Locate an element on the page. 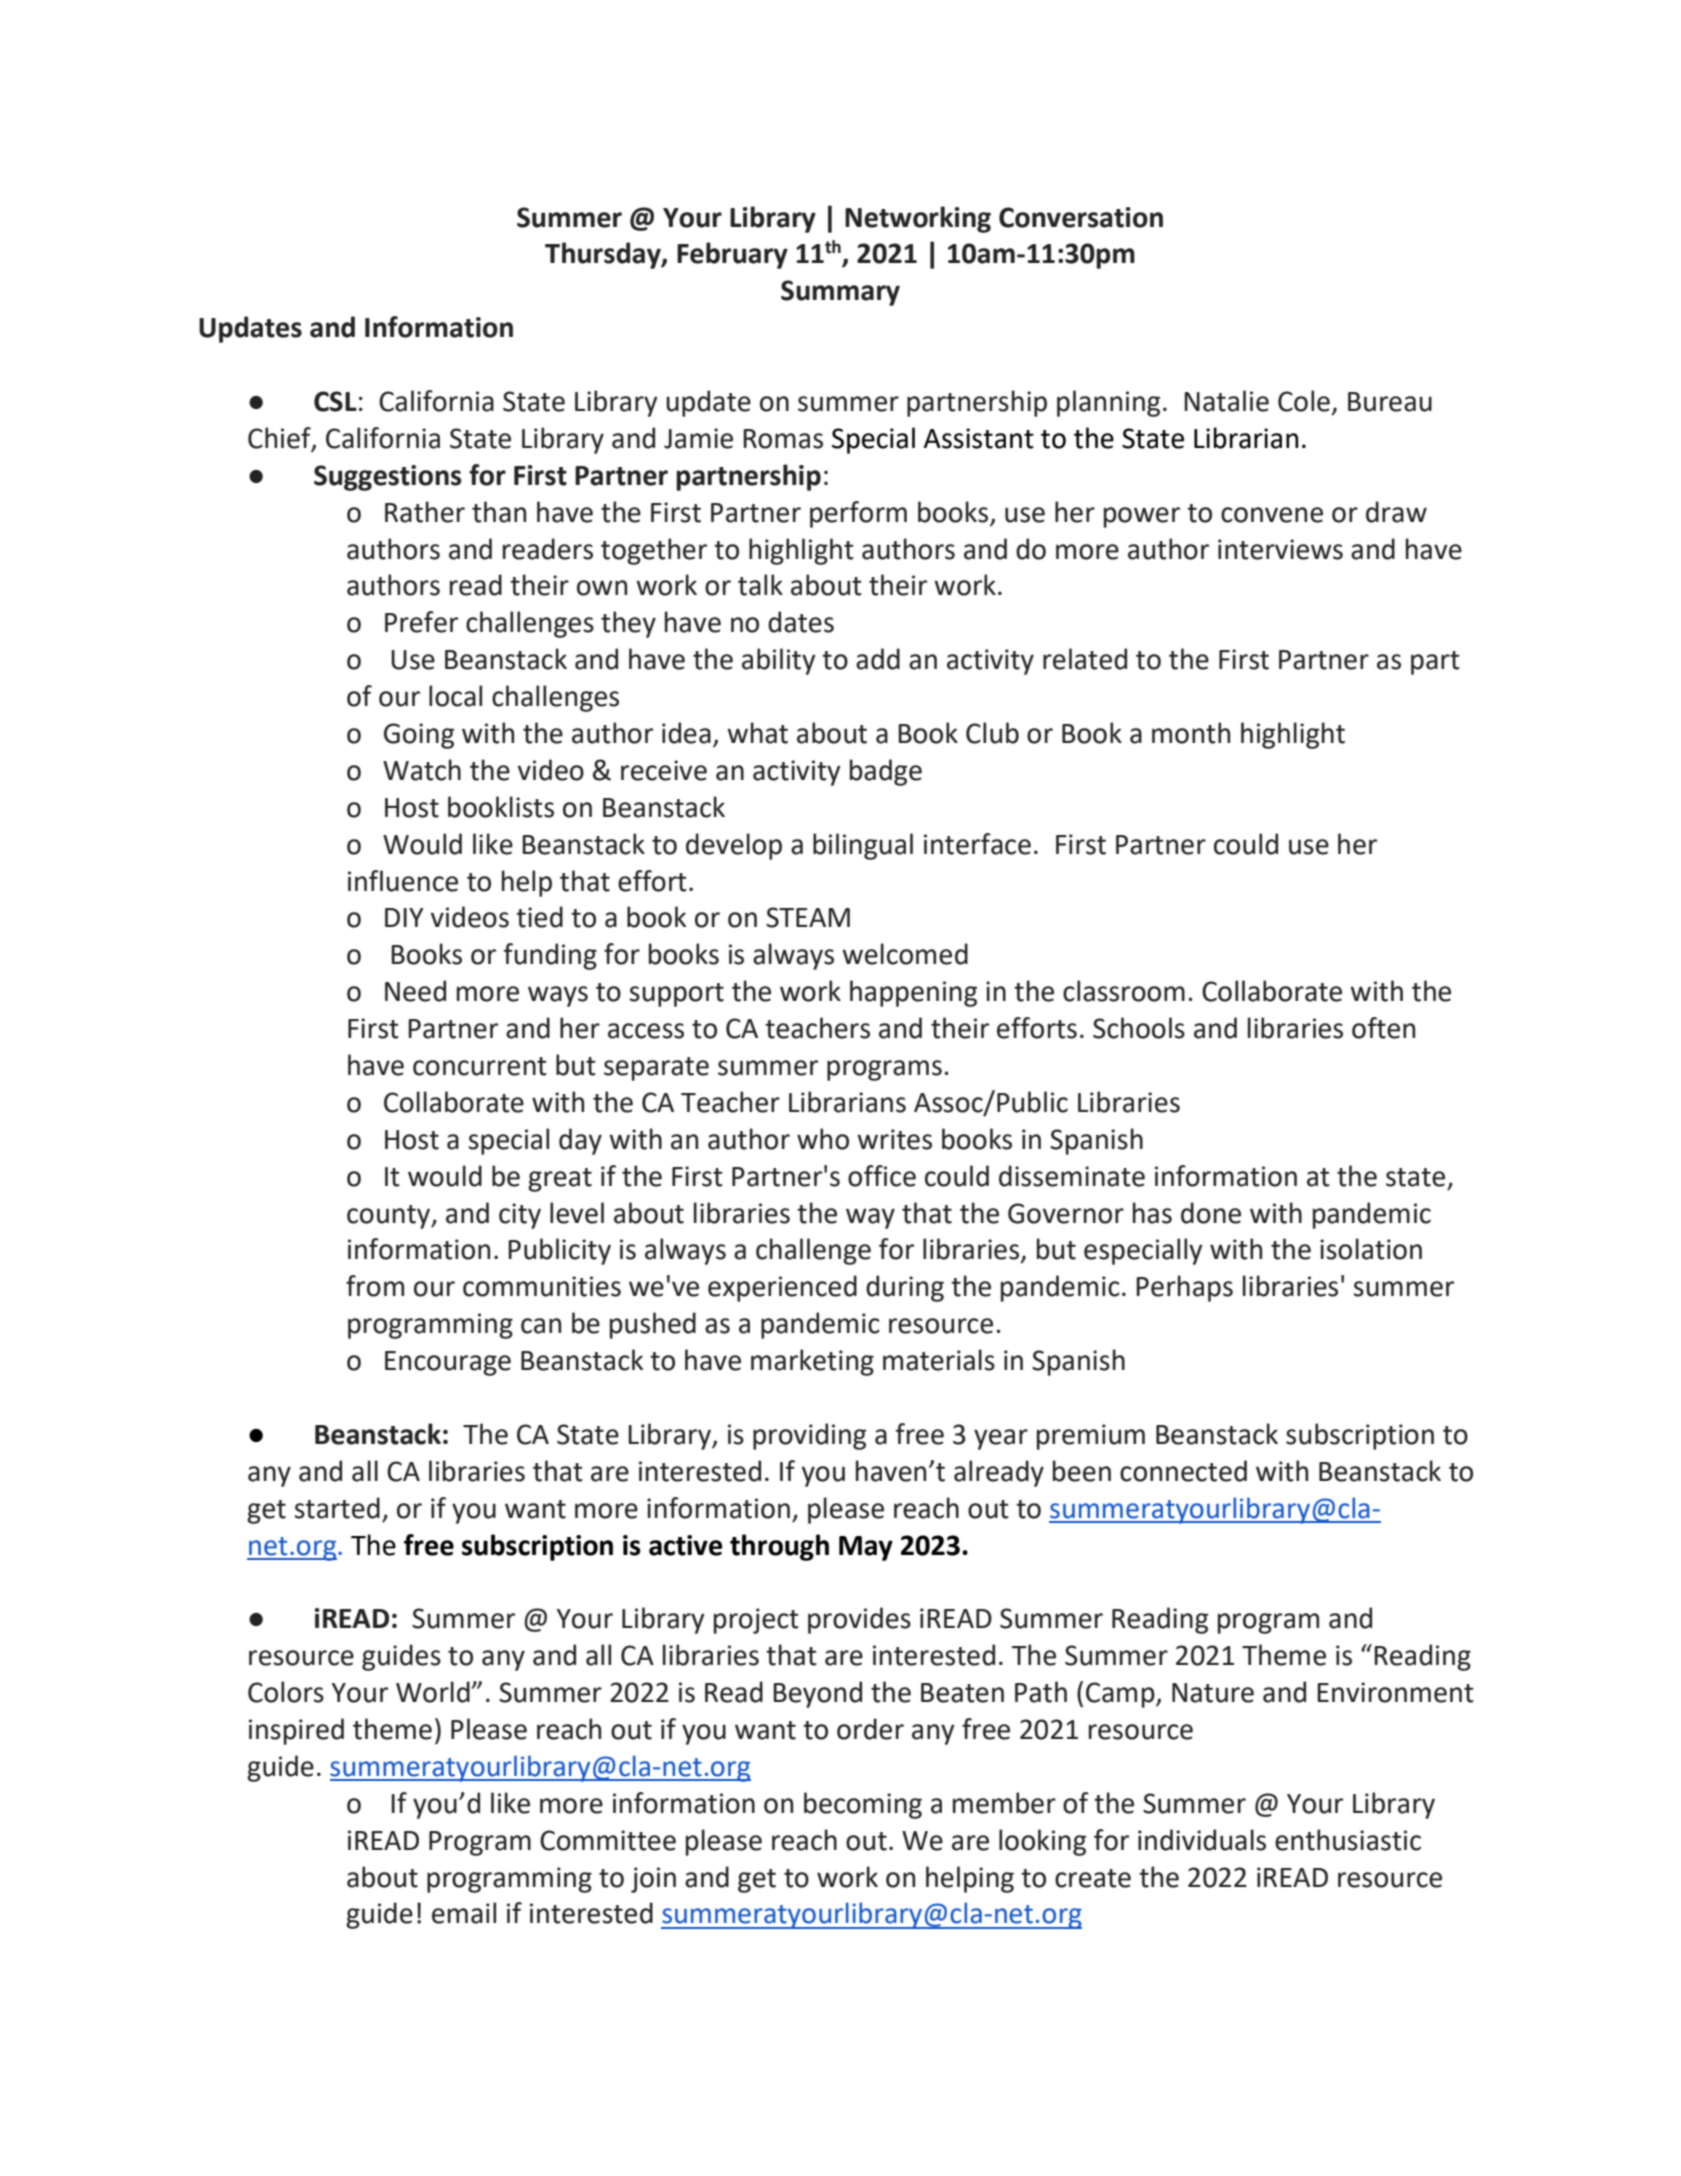  office is located at coordinates (882, 1176).
